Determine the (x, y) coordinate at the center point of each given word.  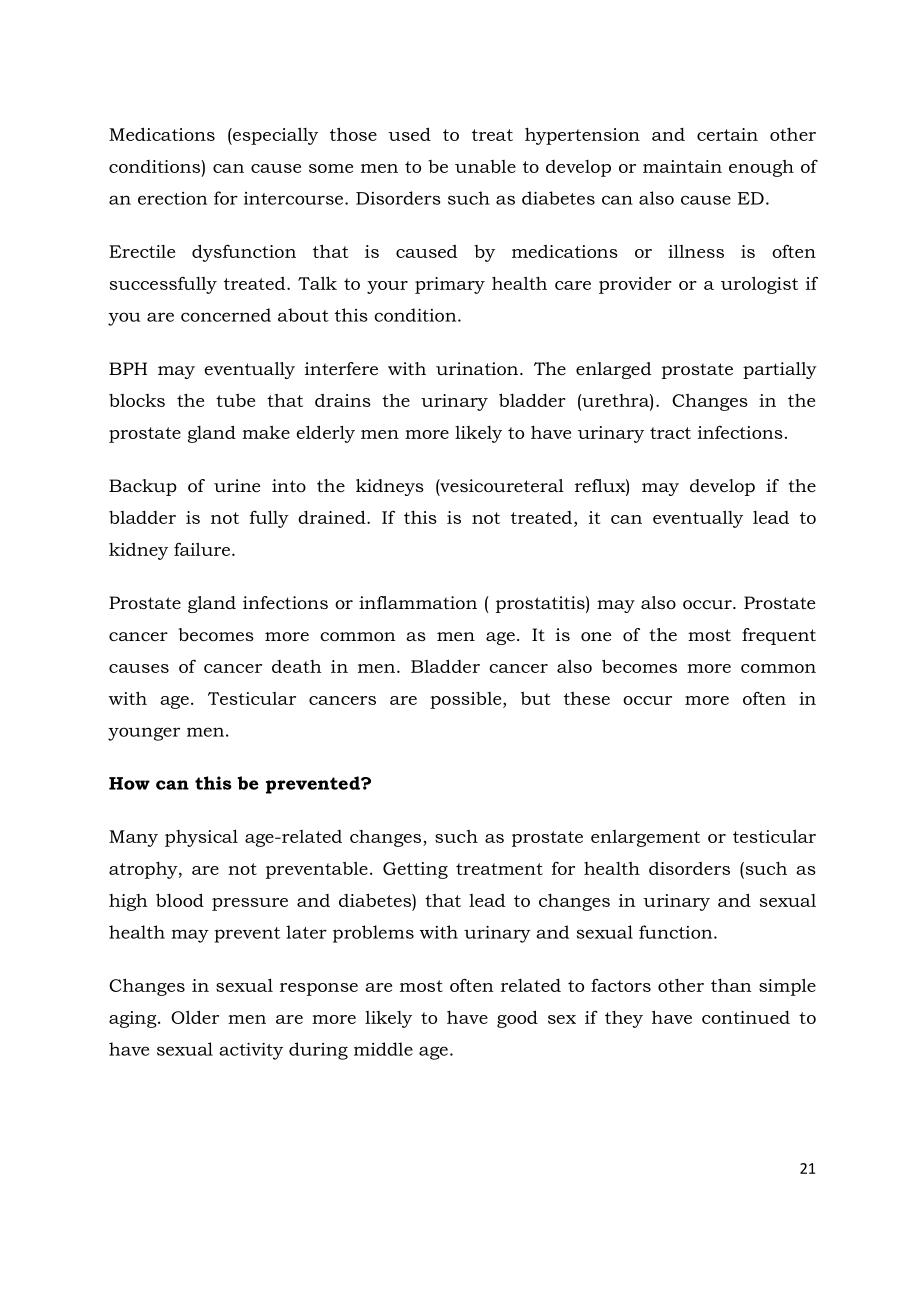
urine (237, 485)
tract (670, 433)
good (517, 1019)
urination (478, 369)
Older (195, 1017)
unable (485, 166)
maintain (682, 166)
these (587, 698)
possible (467, 700)
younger (144, 734)
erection (172, 198)
